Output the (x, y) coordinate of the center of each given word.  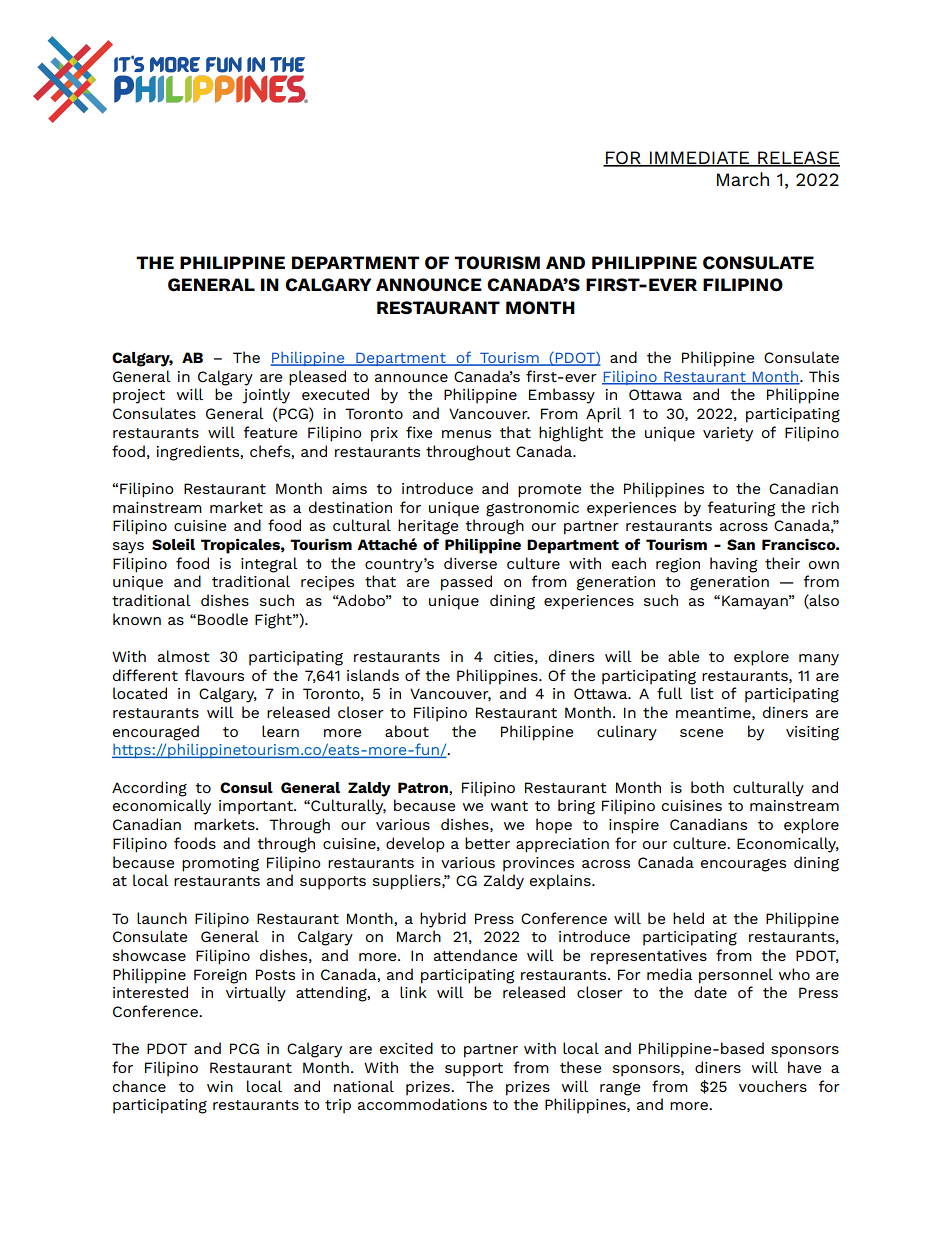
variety (728, 434)
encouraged (156, 733)
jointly (266, 396)
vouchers (773, 1086)
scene (701, 733)
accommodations (422, 1104)
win (220, 1086)
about (407, 731)
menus (466, 434)
